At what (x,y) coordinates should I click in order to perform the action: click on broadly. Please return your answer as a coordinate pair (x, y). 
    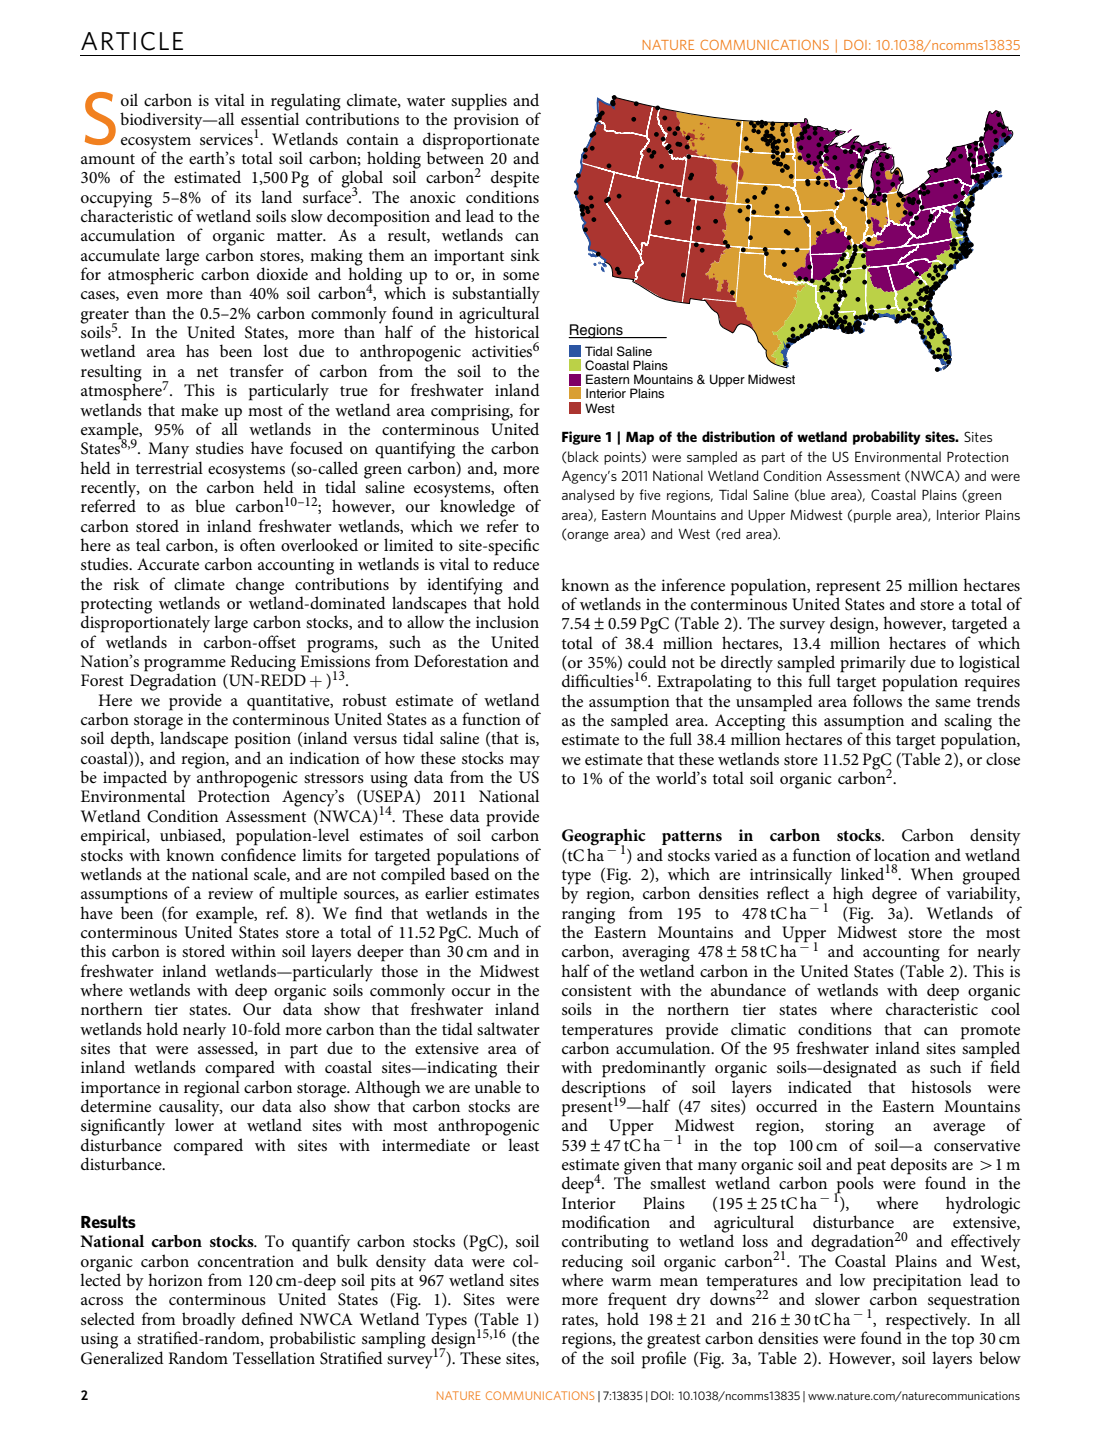
    Looking at the image, I should click on (209, 1322).
